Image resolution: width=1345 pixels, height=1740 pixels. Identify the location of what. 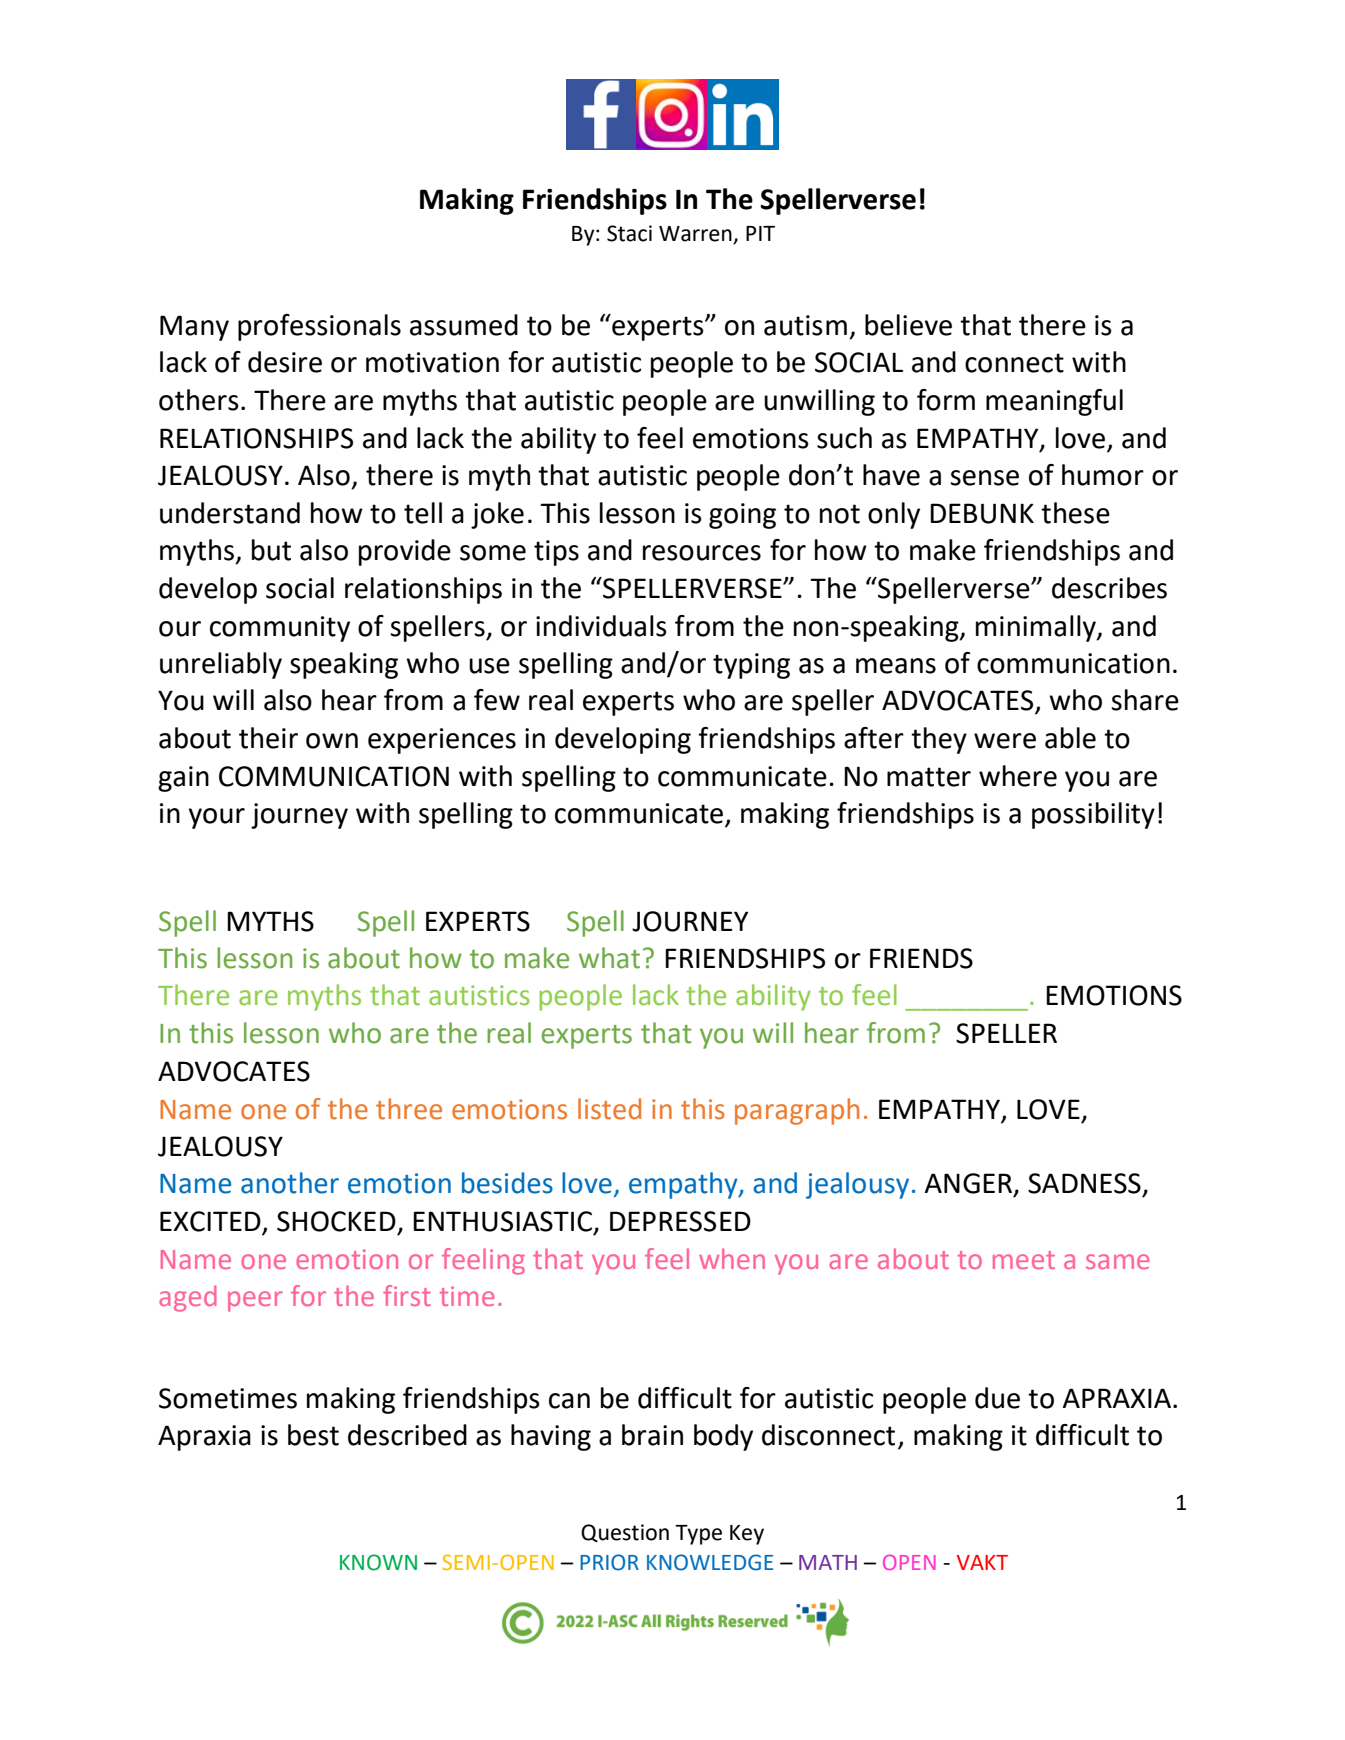
(609, 958).
